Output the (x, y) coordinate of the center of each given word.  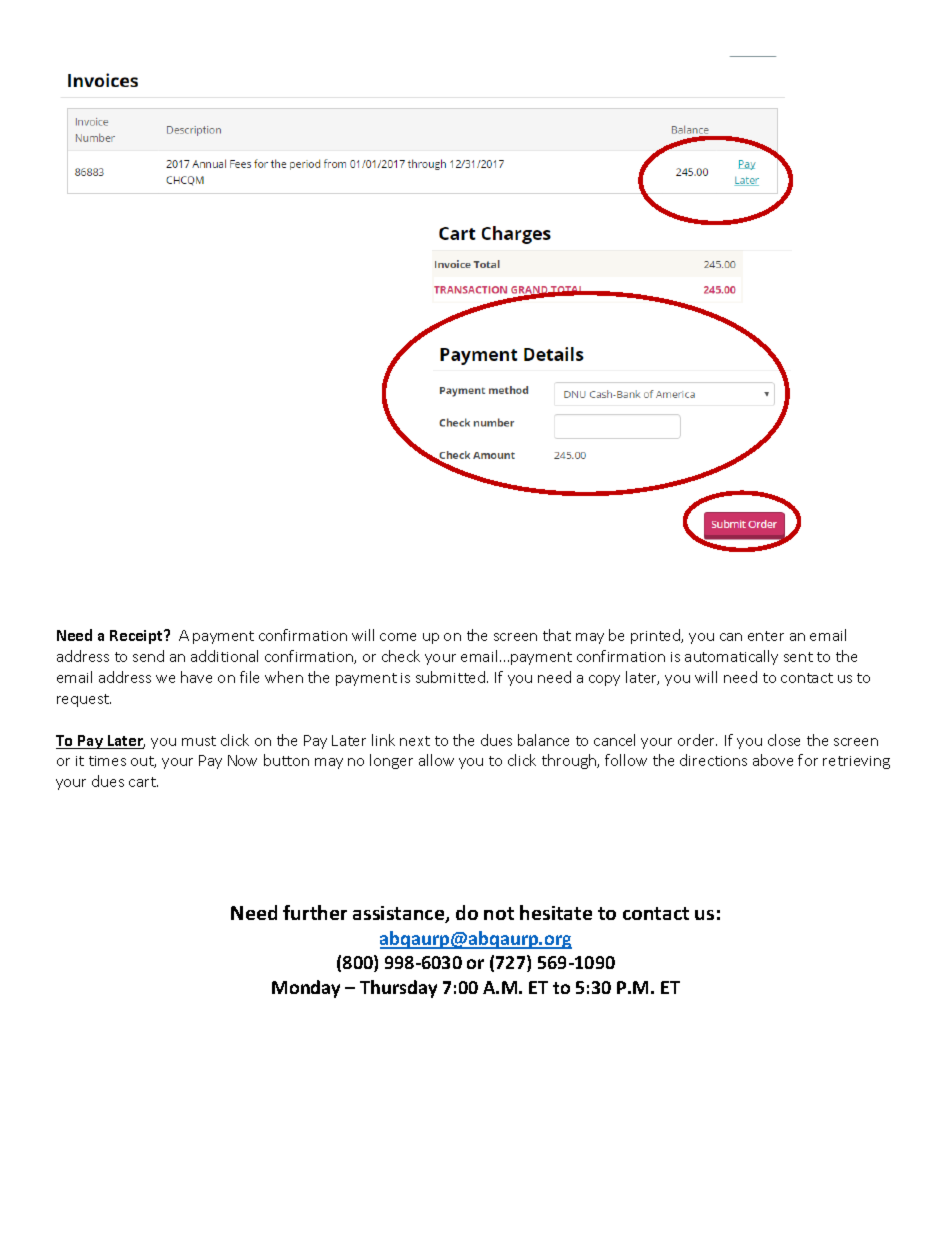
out (143, 762)
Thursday (398, 989)
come (398, 637)
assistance (400, 914)
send (148, 656)
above (773, 760)
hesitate (556, 912)
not (499, 913)
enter (766, 636)
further (315, 912)
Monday (306, 989)
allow (436, 760)
